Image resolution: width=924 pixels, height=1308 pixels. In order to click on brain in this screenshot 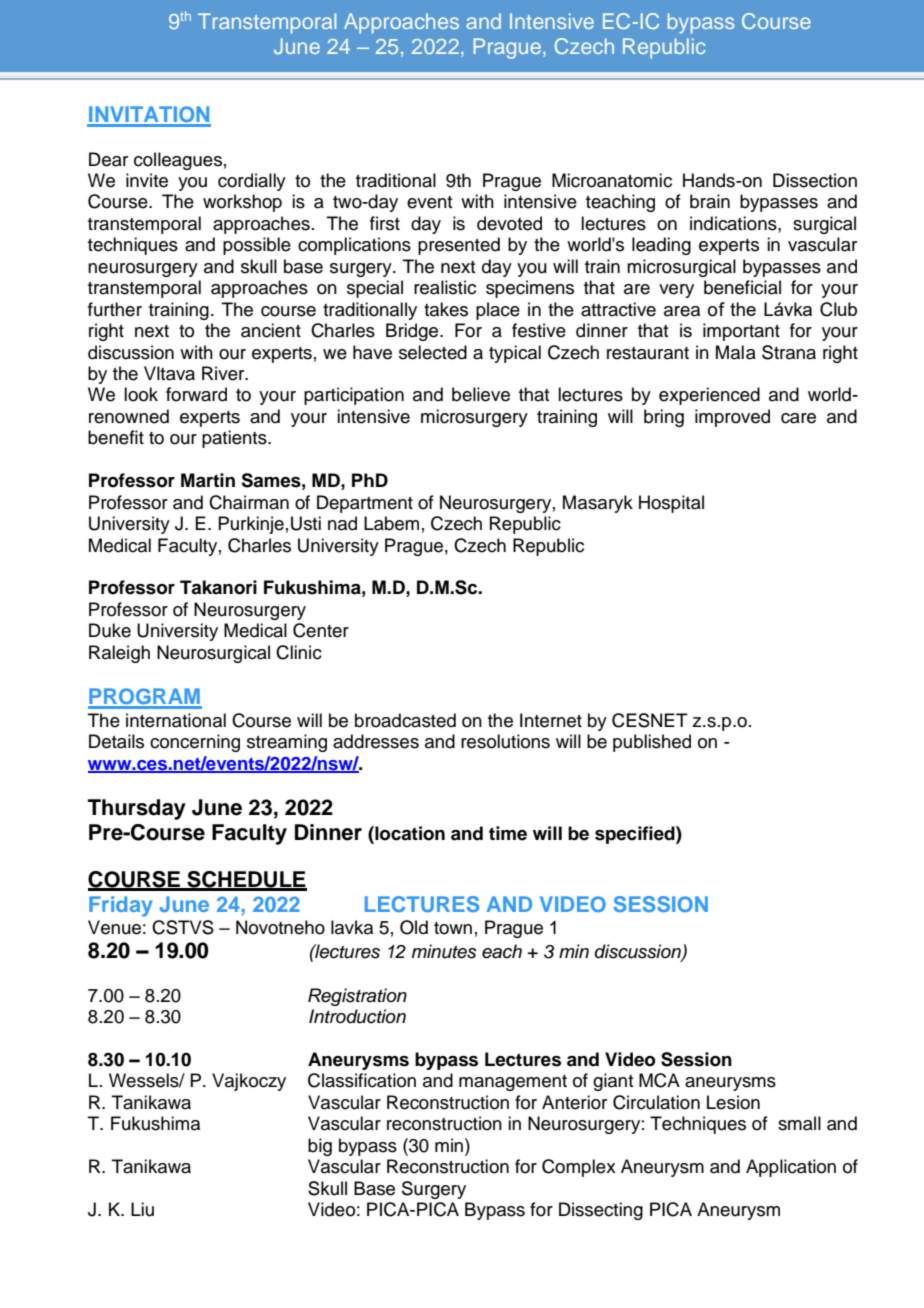, I will do `click(710, 201)`.
